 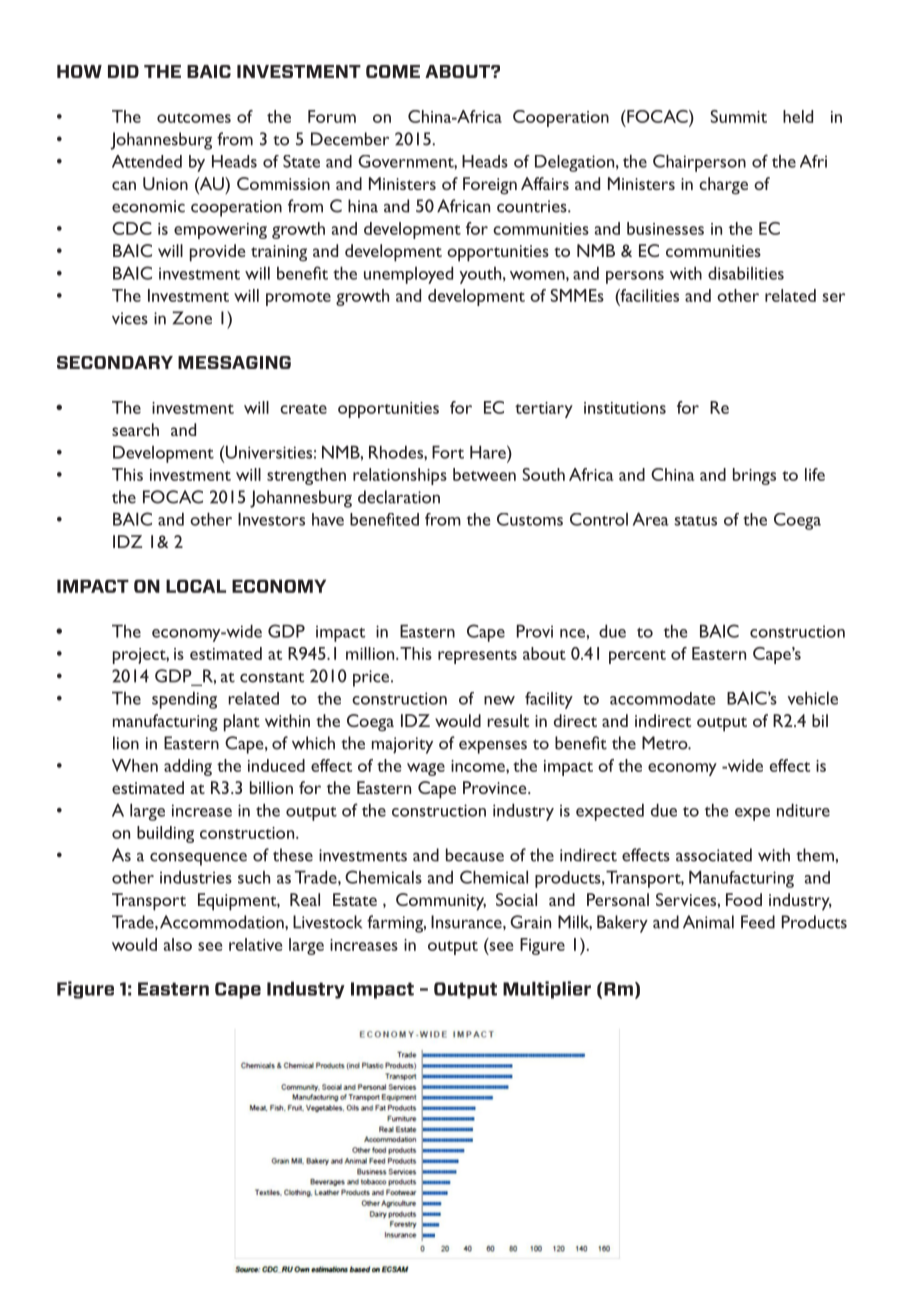 I want to click on Fort, so click(x=448, y=452).
